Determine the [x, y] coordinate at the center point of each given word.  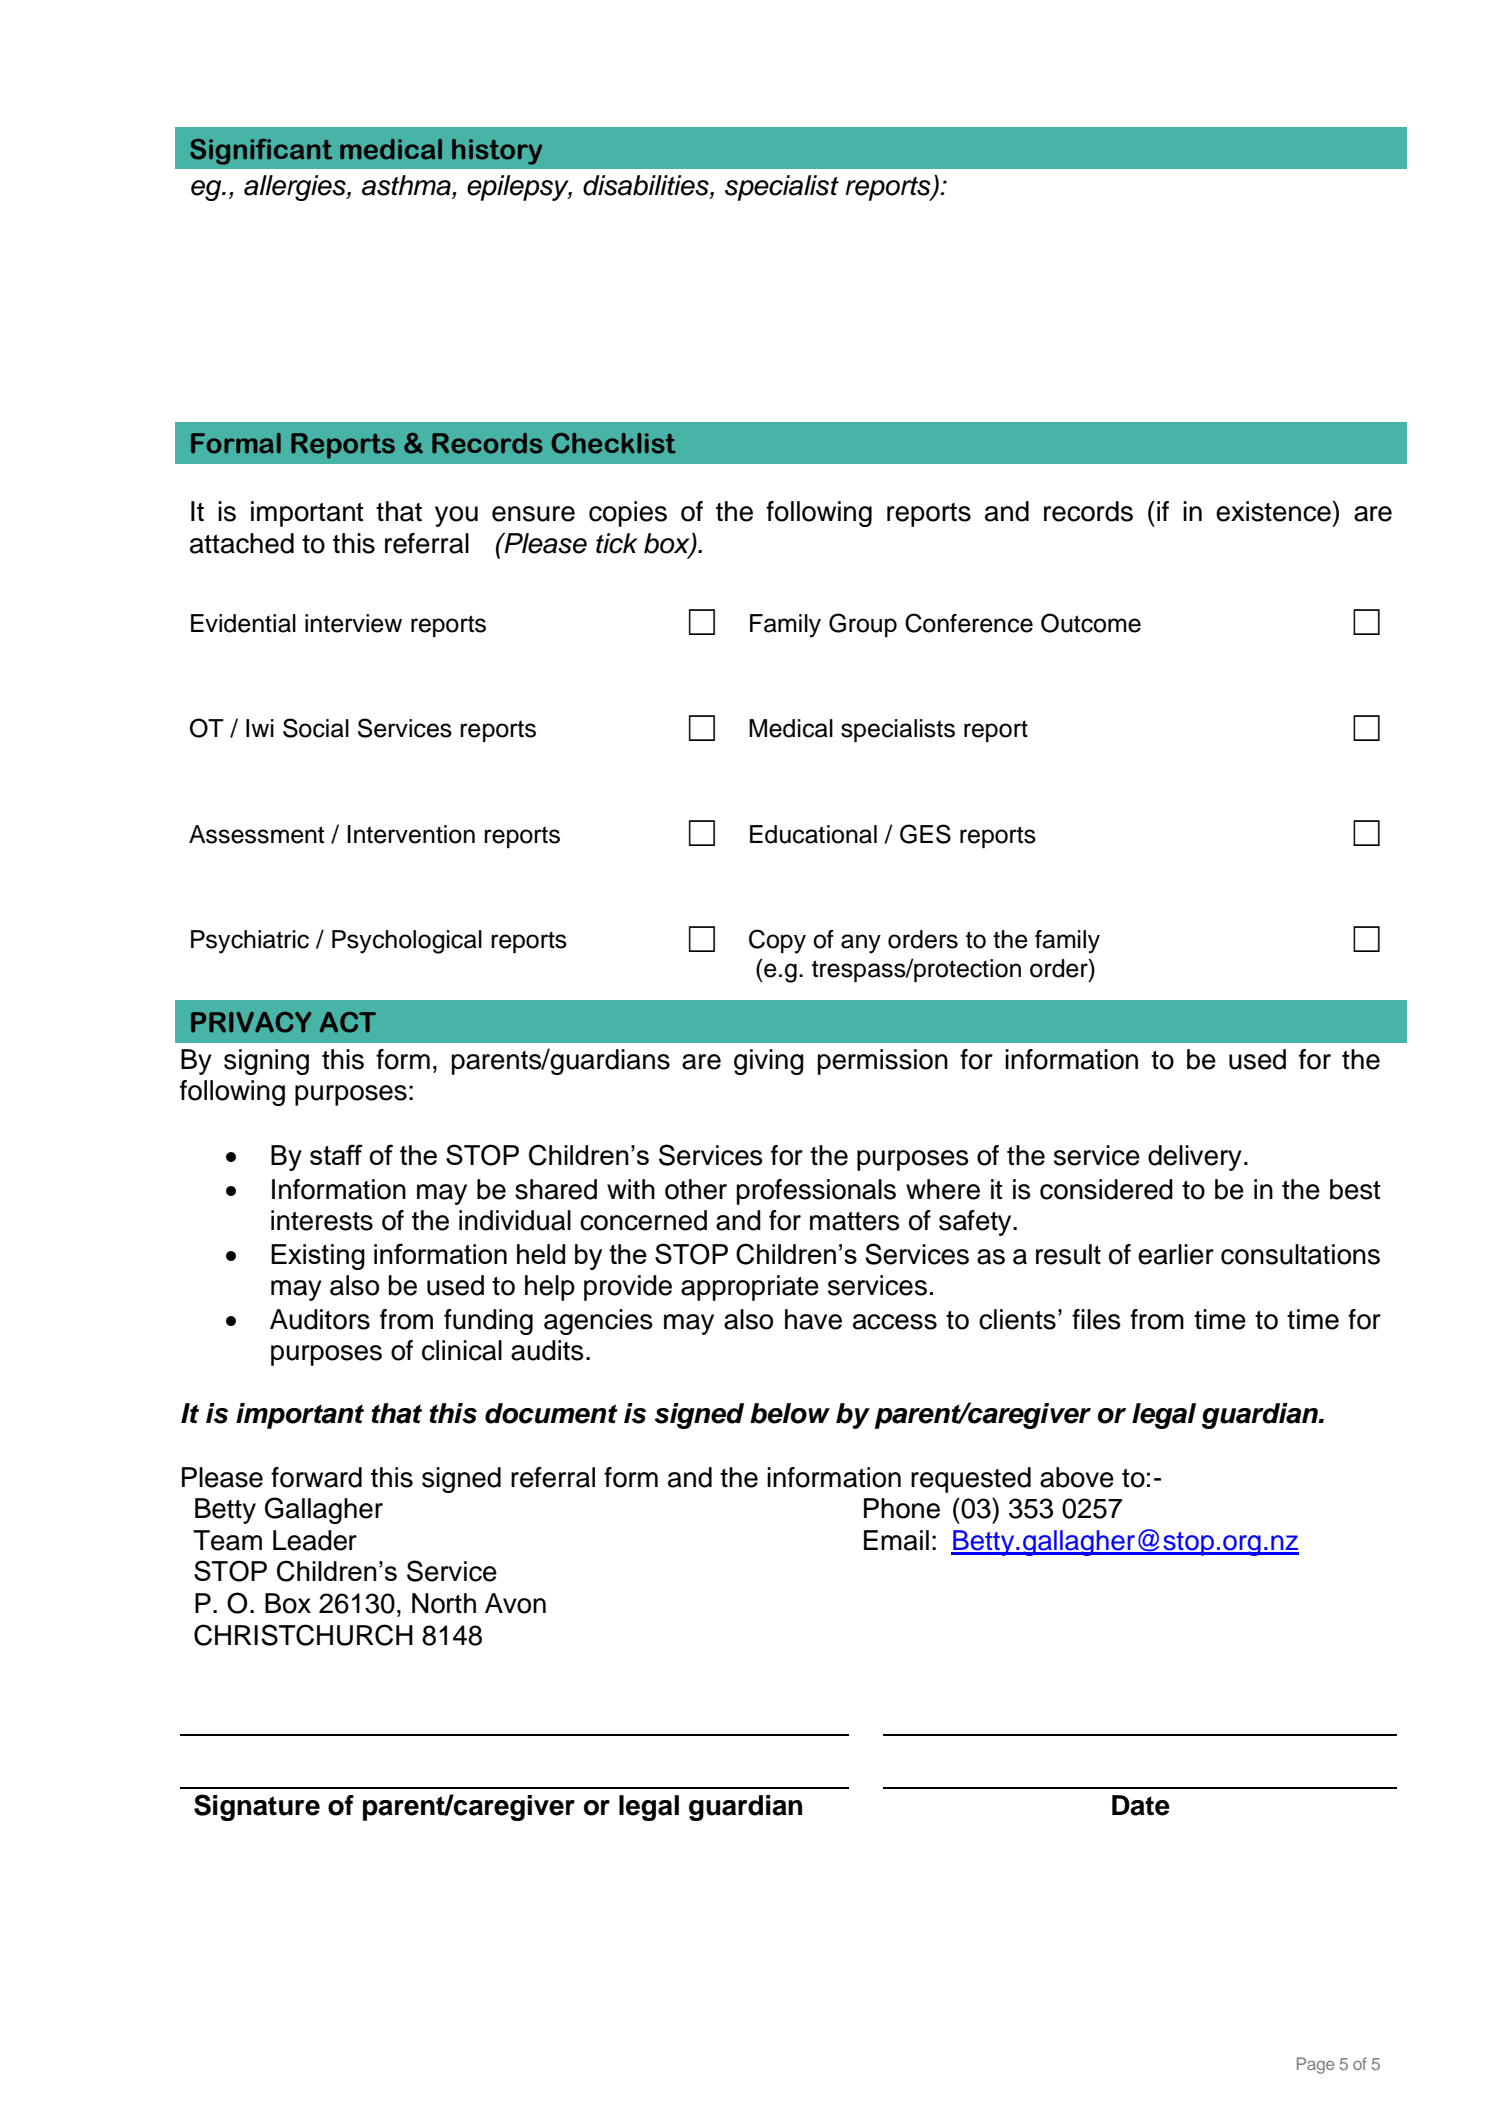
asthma [407, 186]
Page [1315, 2065]
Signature [257, 1807]
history [497, 152]
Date [1141, 1805]
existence [1273, 511]
